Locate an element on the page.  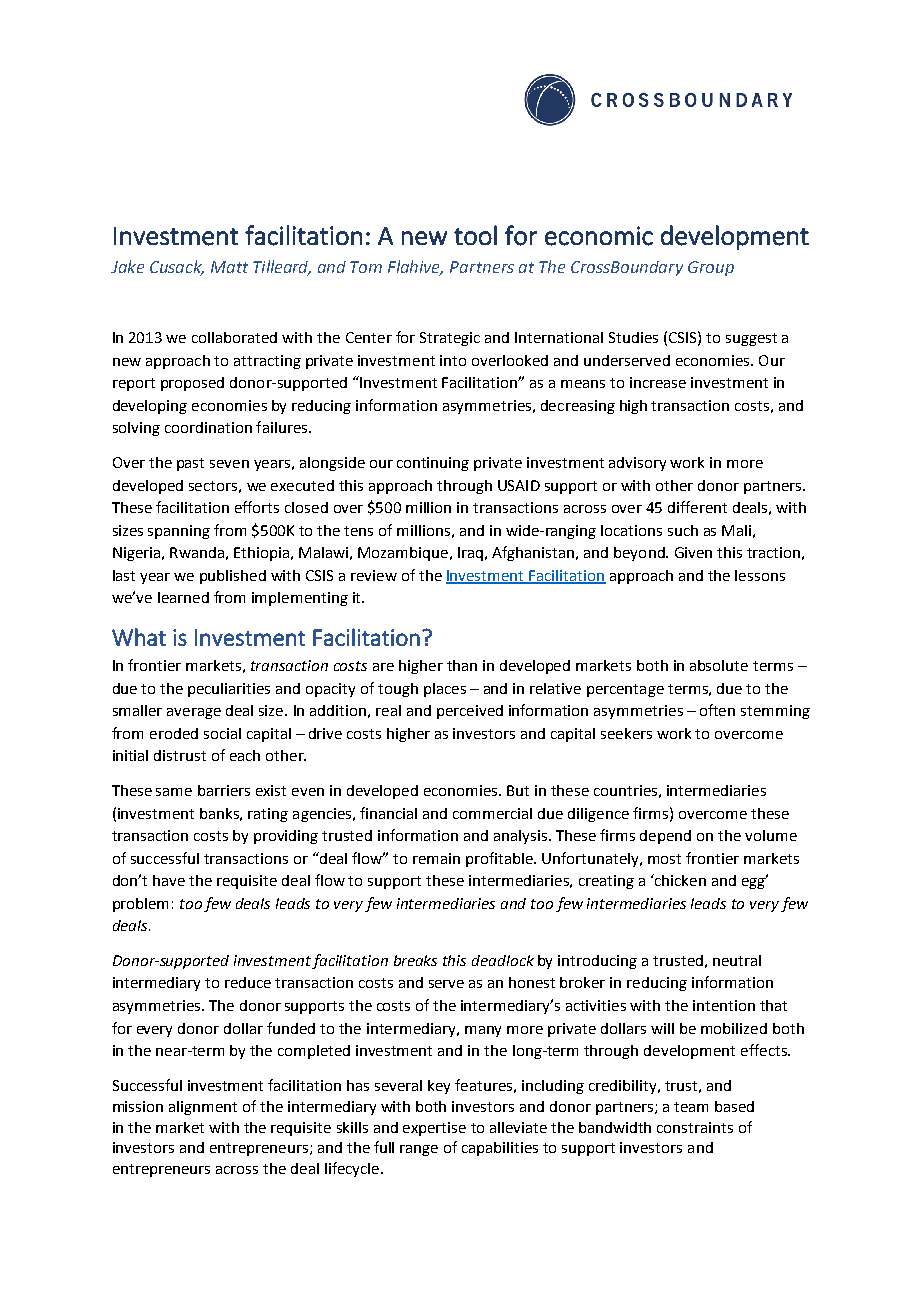
Group is located at coordinates (711, 268).
